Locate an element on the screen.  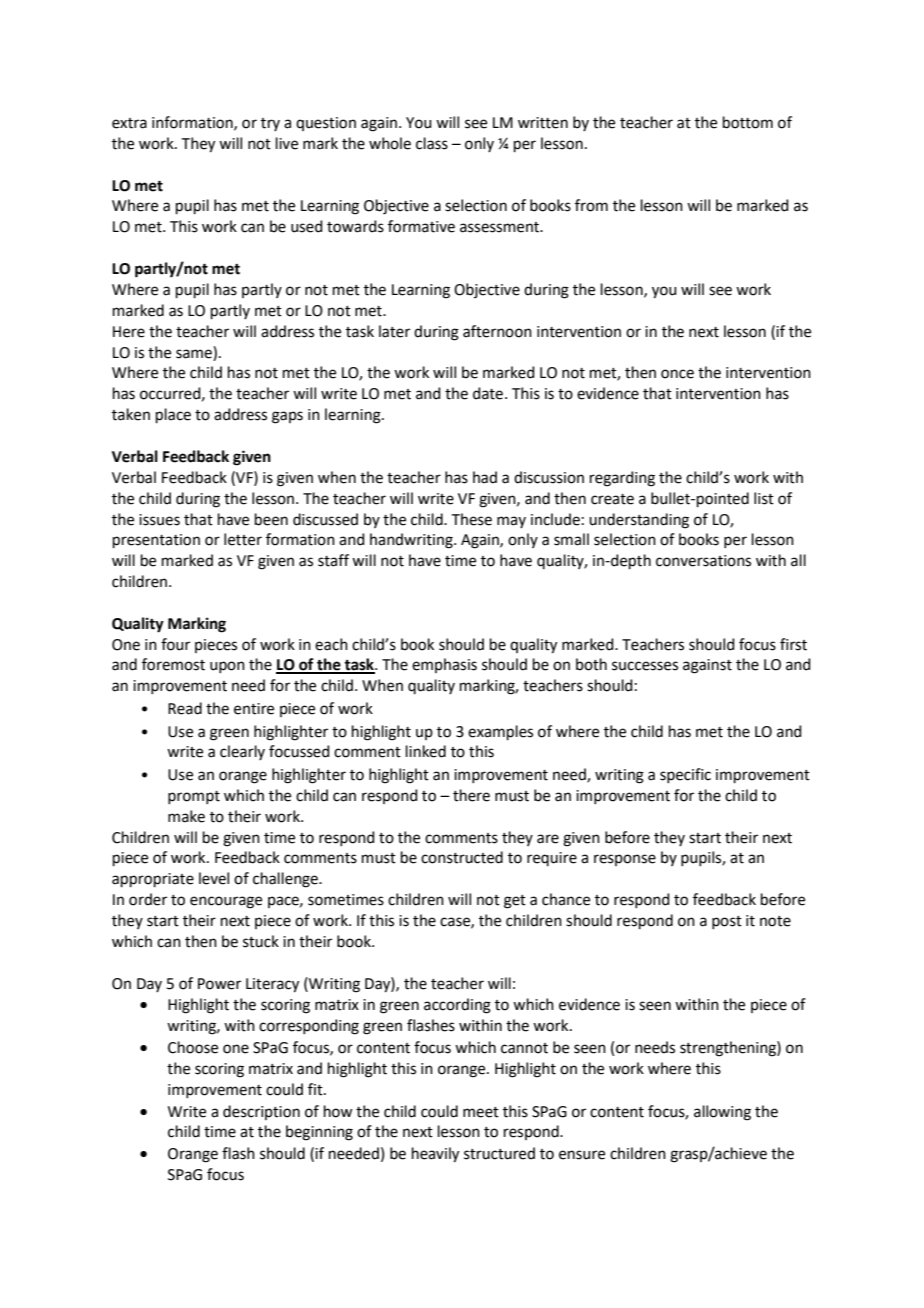
place is located at coordinates (173, 415).
